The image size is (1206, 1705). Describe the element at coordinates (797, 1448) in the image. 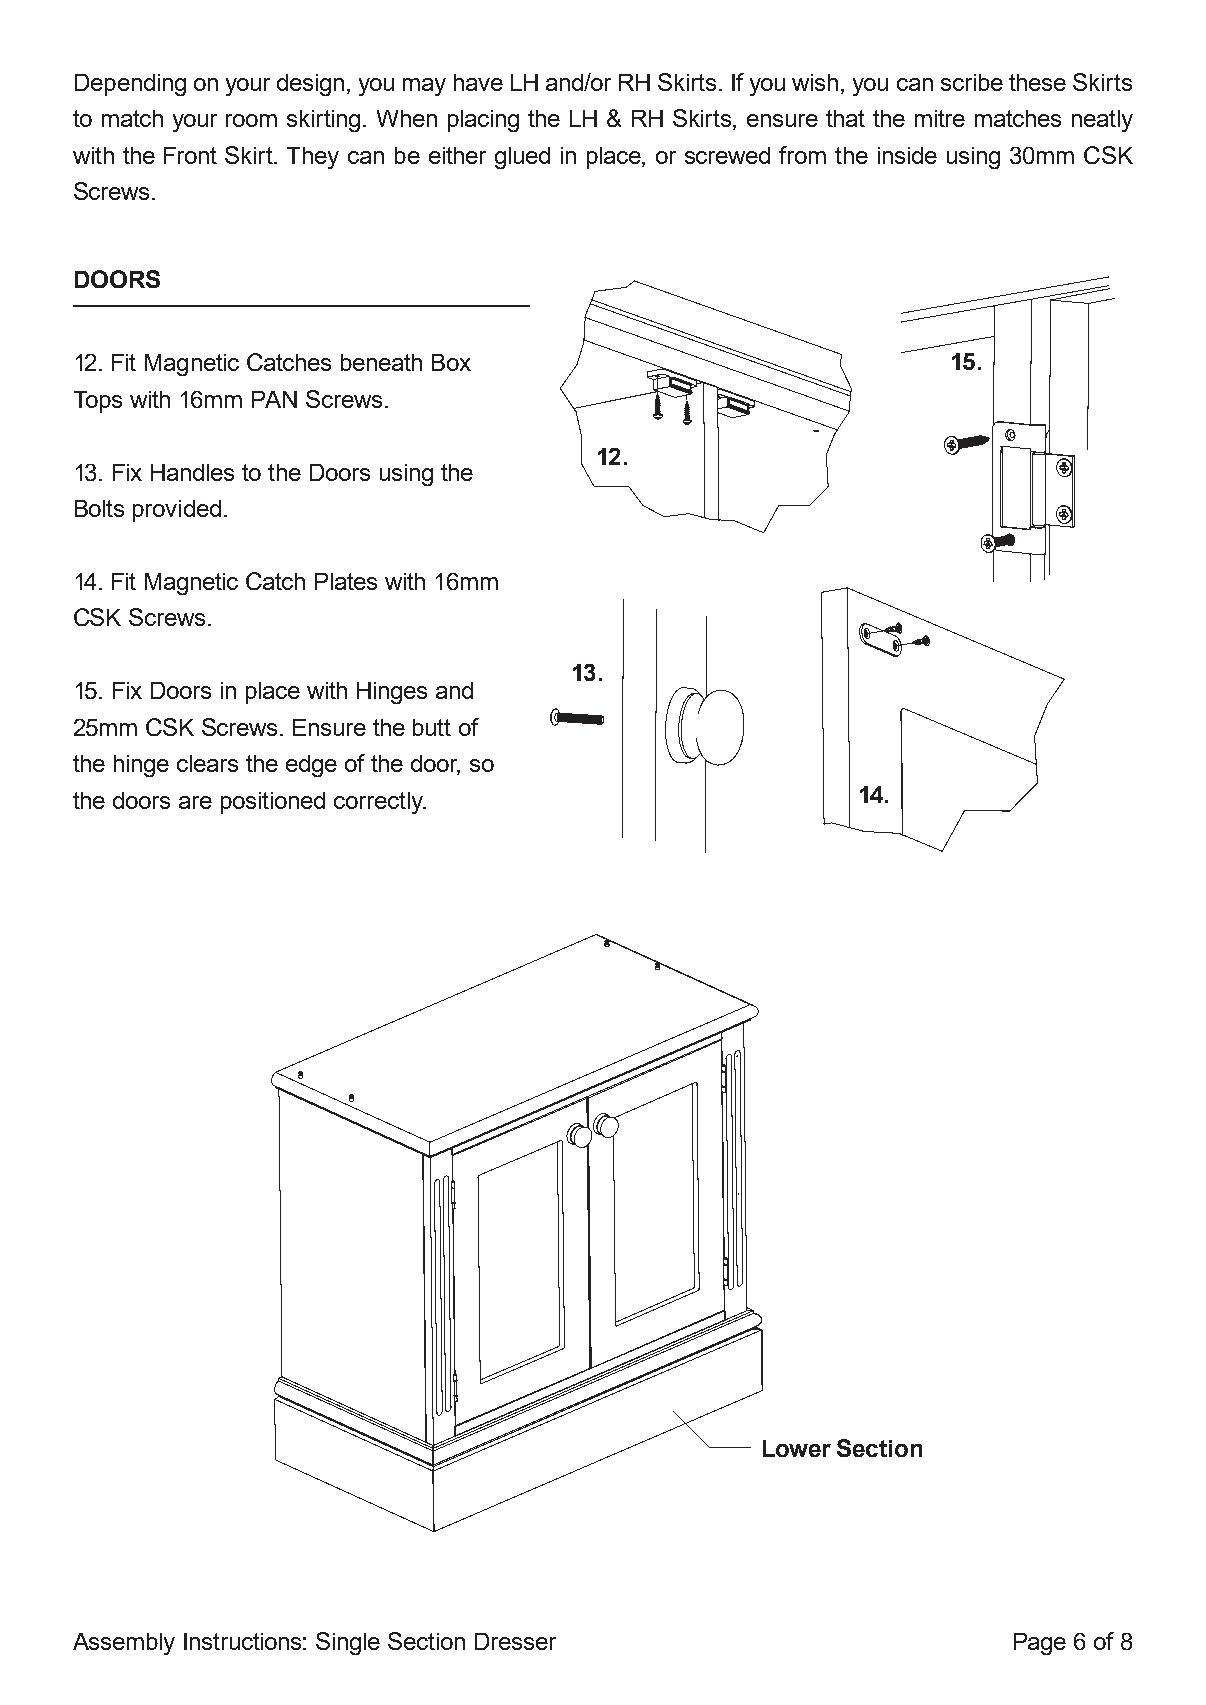

I see `Lower` at that location.
